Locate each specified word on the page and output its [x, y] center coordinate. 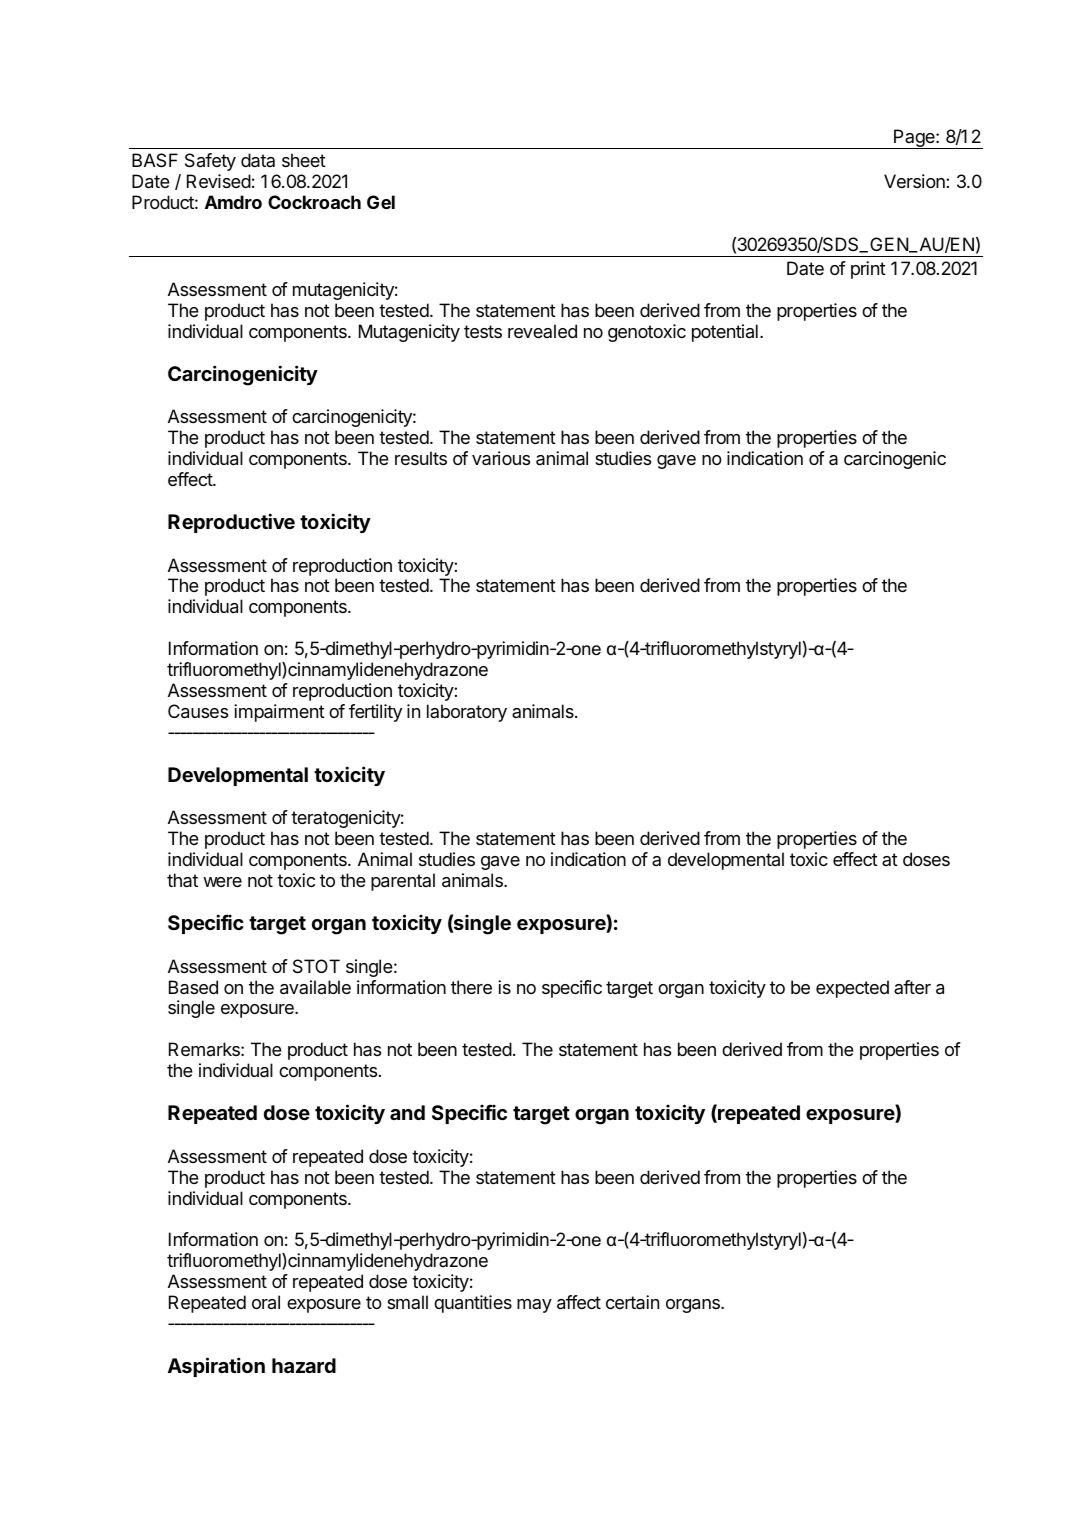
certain [632, 1302]
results [421, 458]
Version [915, 181]
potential [725, 333]
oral [266, 1302]
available [315, 987]
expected [852, 989]
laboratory [467, 713]
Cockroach [314, 202]
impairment [279, 713]
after [912, 987]
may [534, 1306]
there [471, 987]
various [501, 458]
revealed [542, 331]
